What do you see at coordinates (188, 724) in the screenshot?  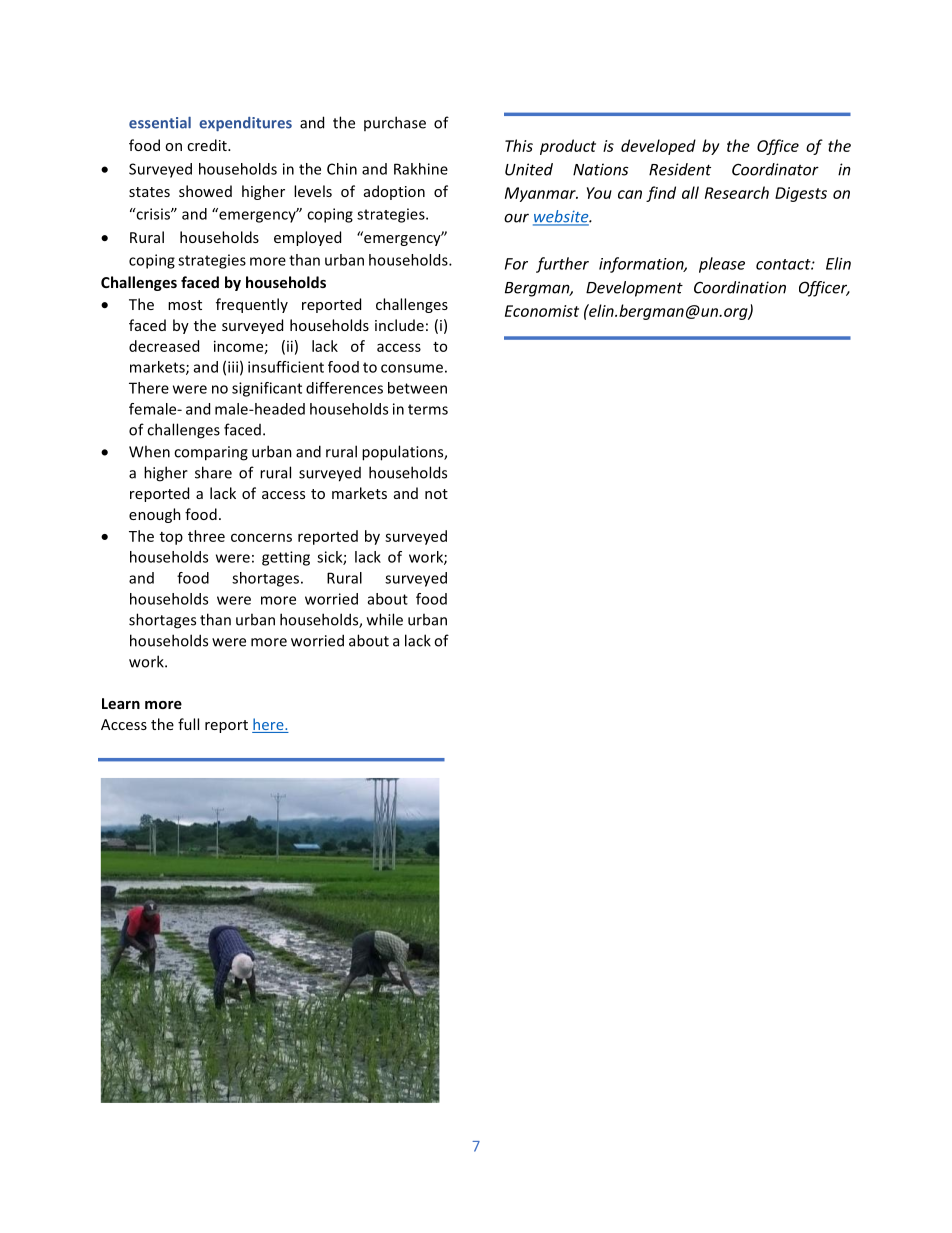 I see `full` at bounding box center [188, 724].
